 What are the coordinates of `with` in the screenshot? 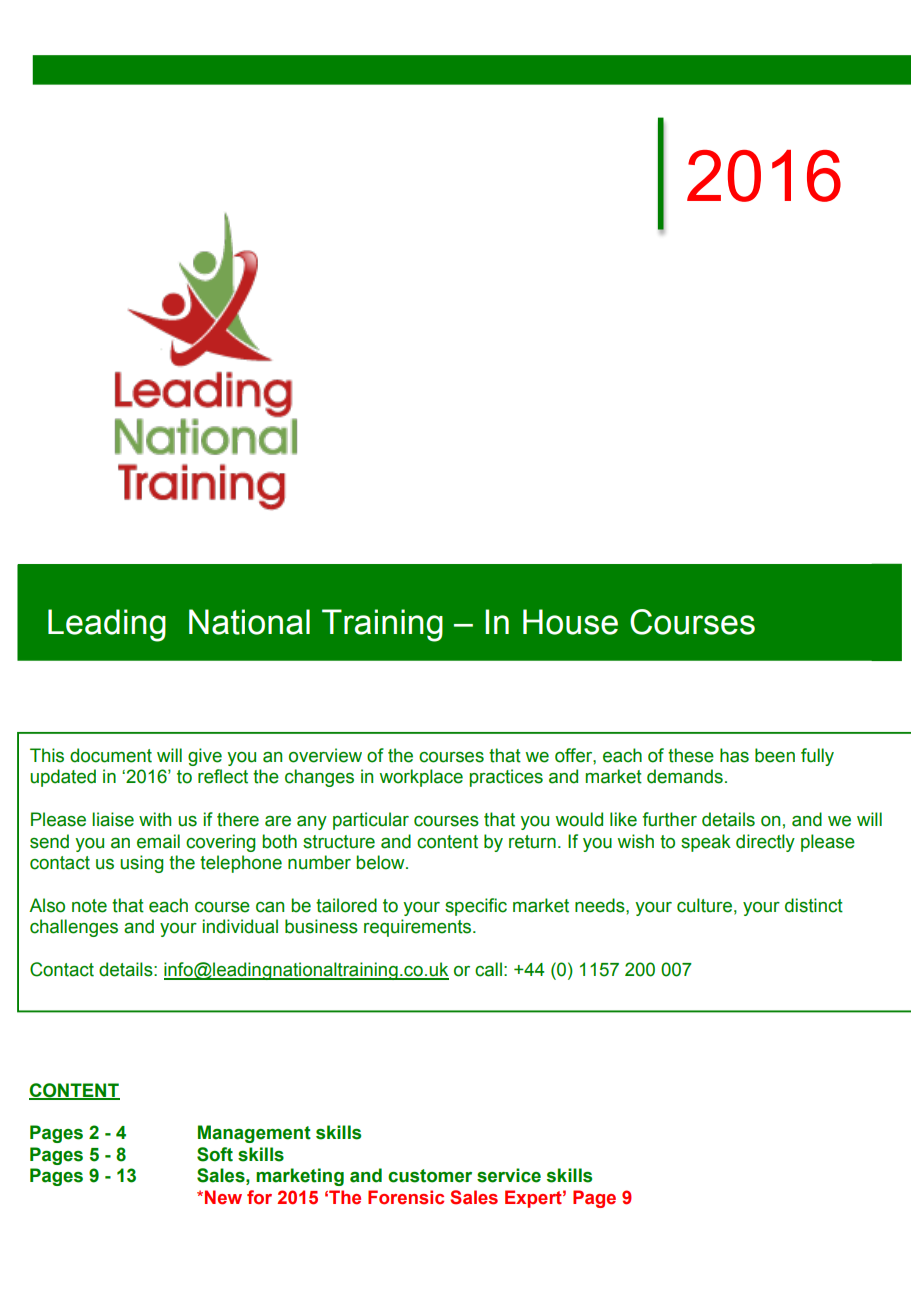 It's located at (155, 819).
